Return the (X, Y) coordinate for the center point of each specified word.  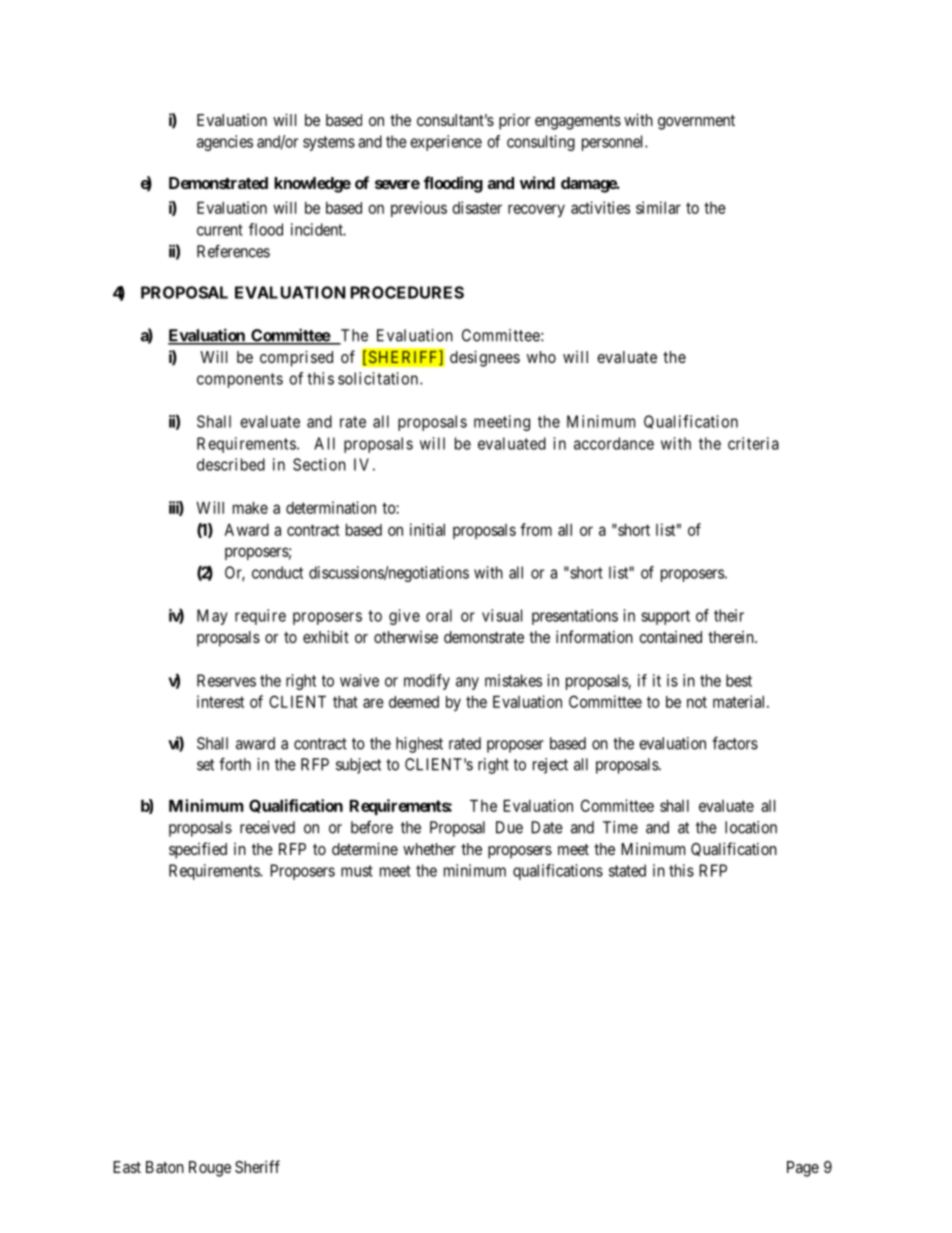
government (696, 122)
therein (732, 637)
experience (446, 143)
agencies (225, 143)
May (212, 617)
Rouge (210, 1169)
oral (439, 615)
